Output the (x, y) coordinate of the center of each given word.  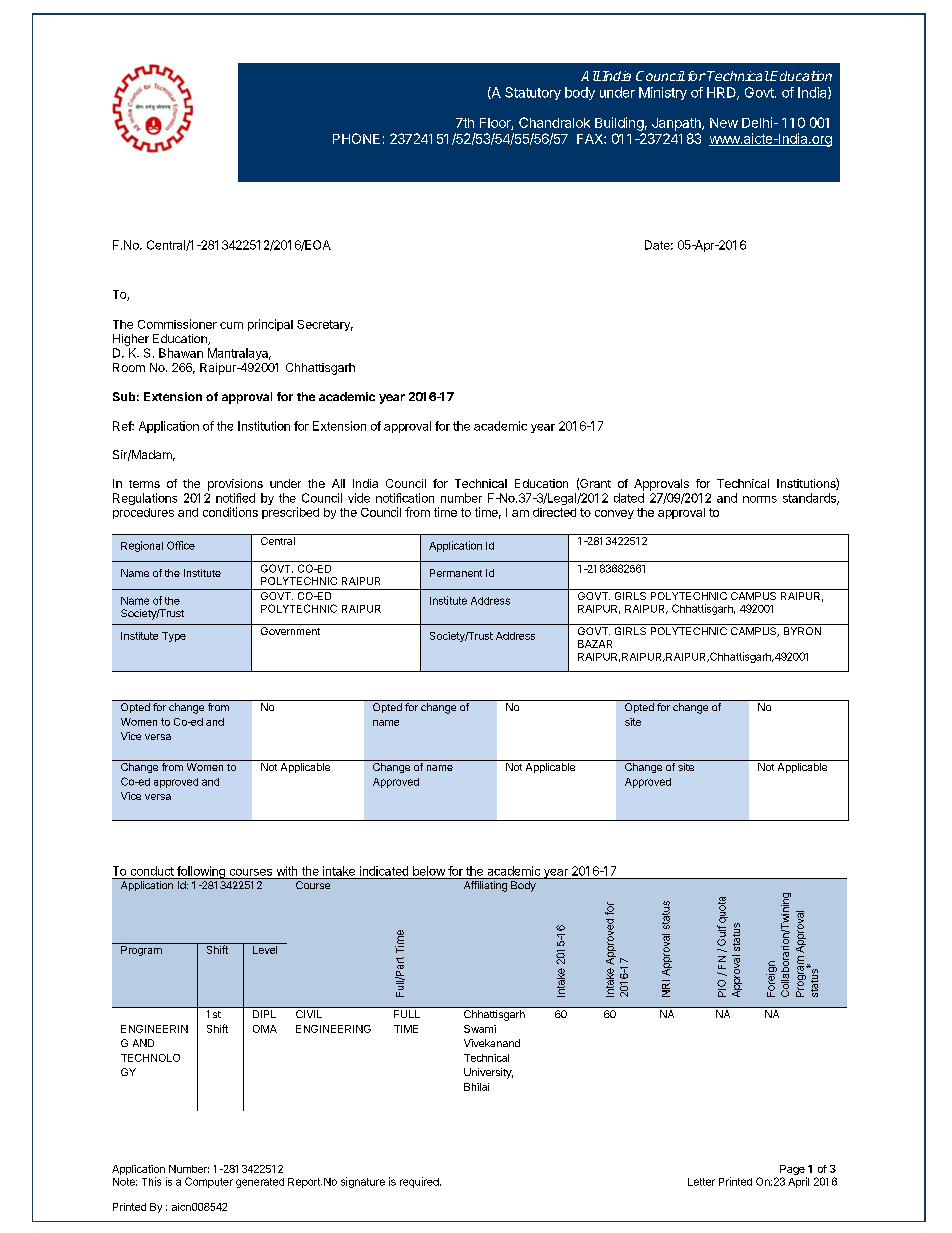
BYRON (802, 631)
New (724, 123)
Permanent (456, 573)
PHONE (356, 138)
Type (174, 637)
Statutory (533, 93)
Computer (209, 1182)
